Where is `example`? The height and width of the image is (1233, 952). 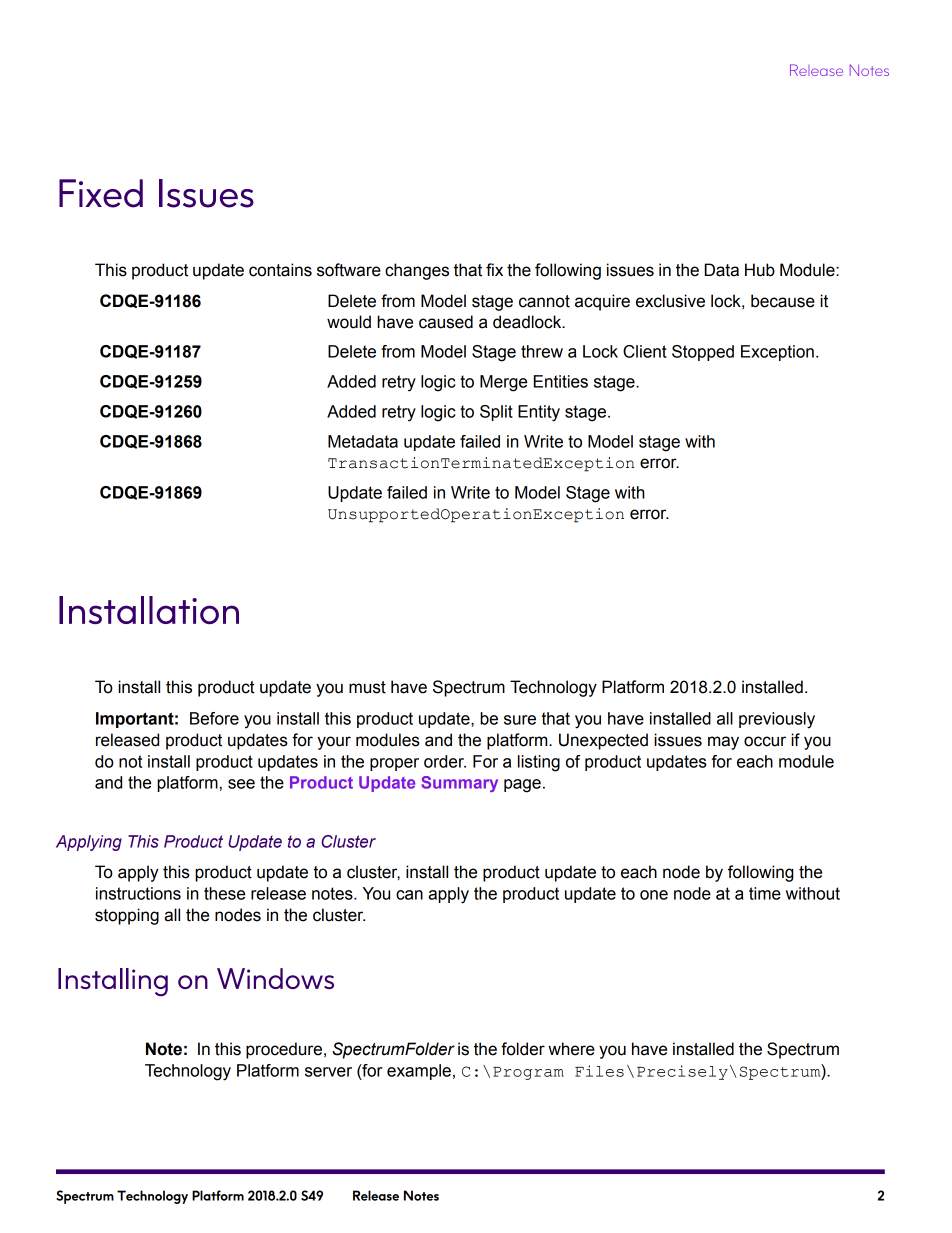 example is located at coordinates (419, 1072).
